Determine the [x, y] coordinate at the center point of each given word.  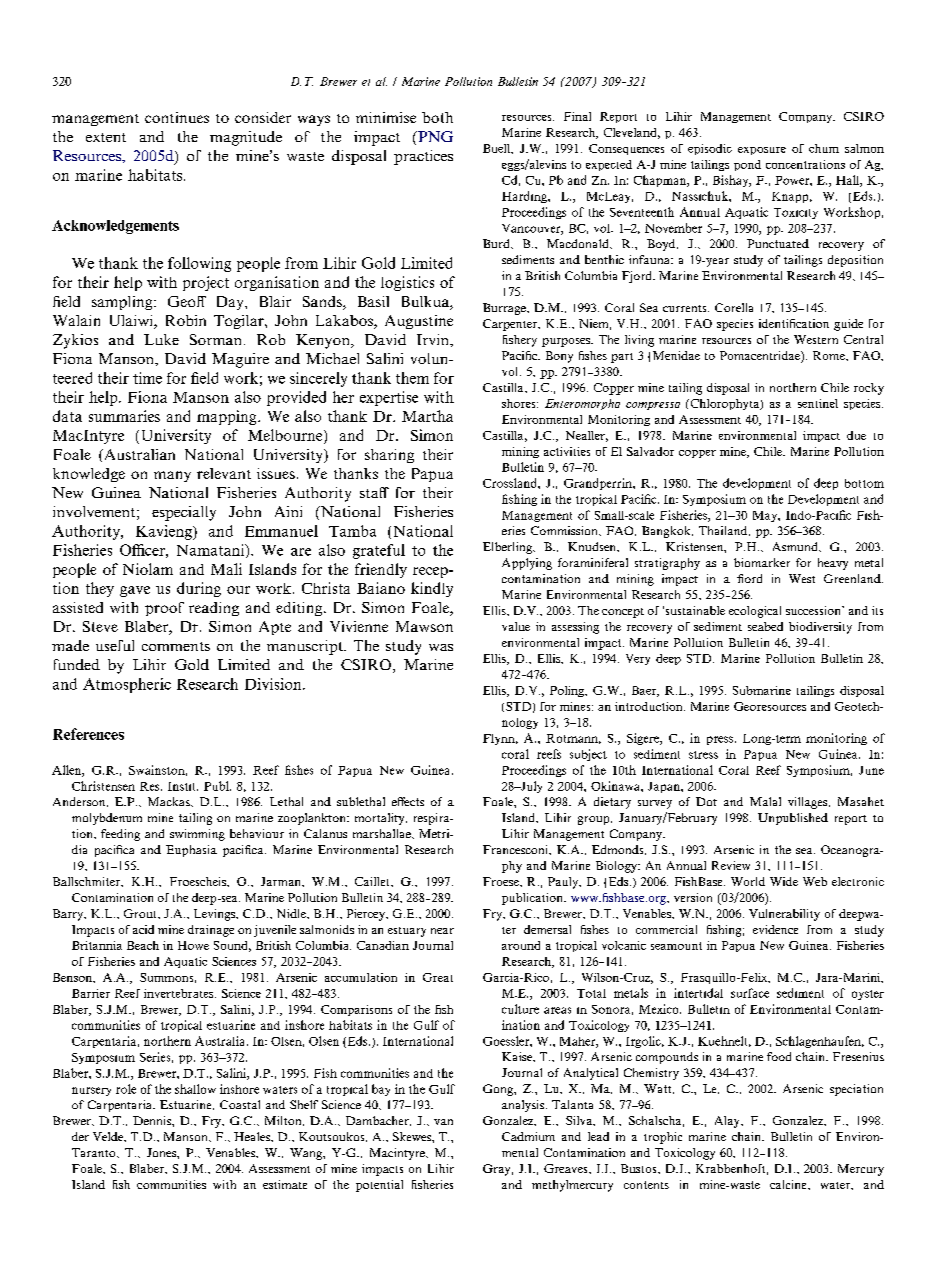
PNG [434, 136]
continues [177, 117]
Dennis [153, 1120]
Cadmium [528, 1136]
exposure [762, 151]
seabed [765, 626]
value [516, 626]
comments [176, 646]
